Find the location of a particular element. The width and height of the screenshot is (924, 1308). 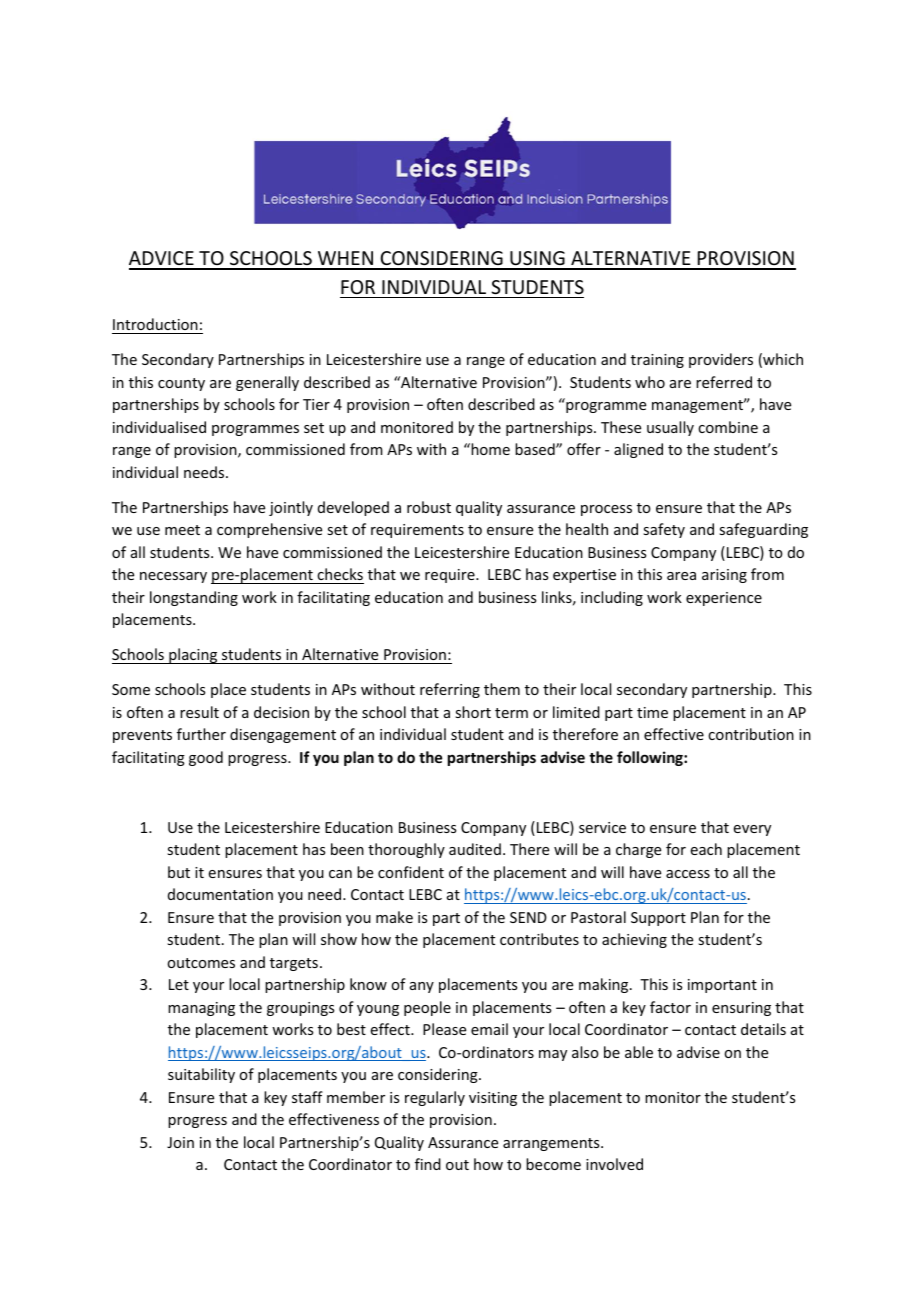

make is located at coordinates (394, 917).
